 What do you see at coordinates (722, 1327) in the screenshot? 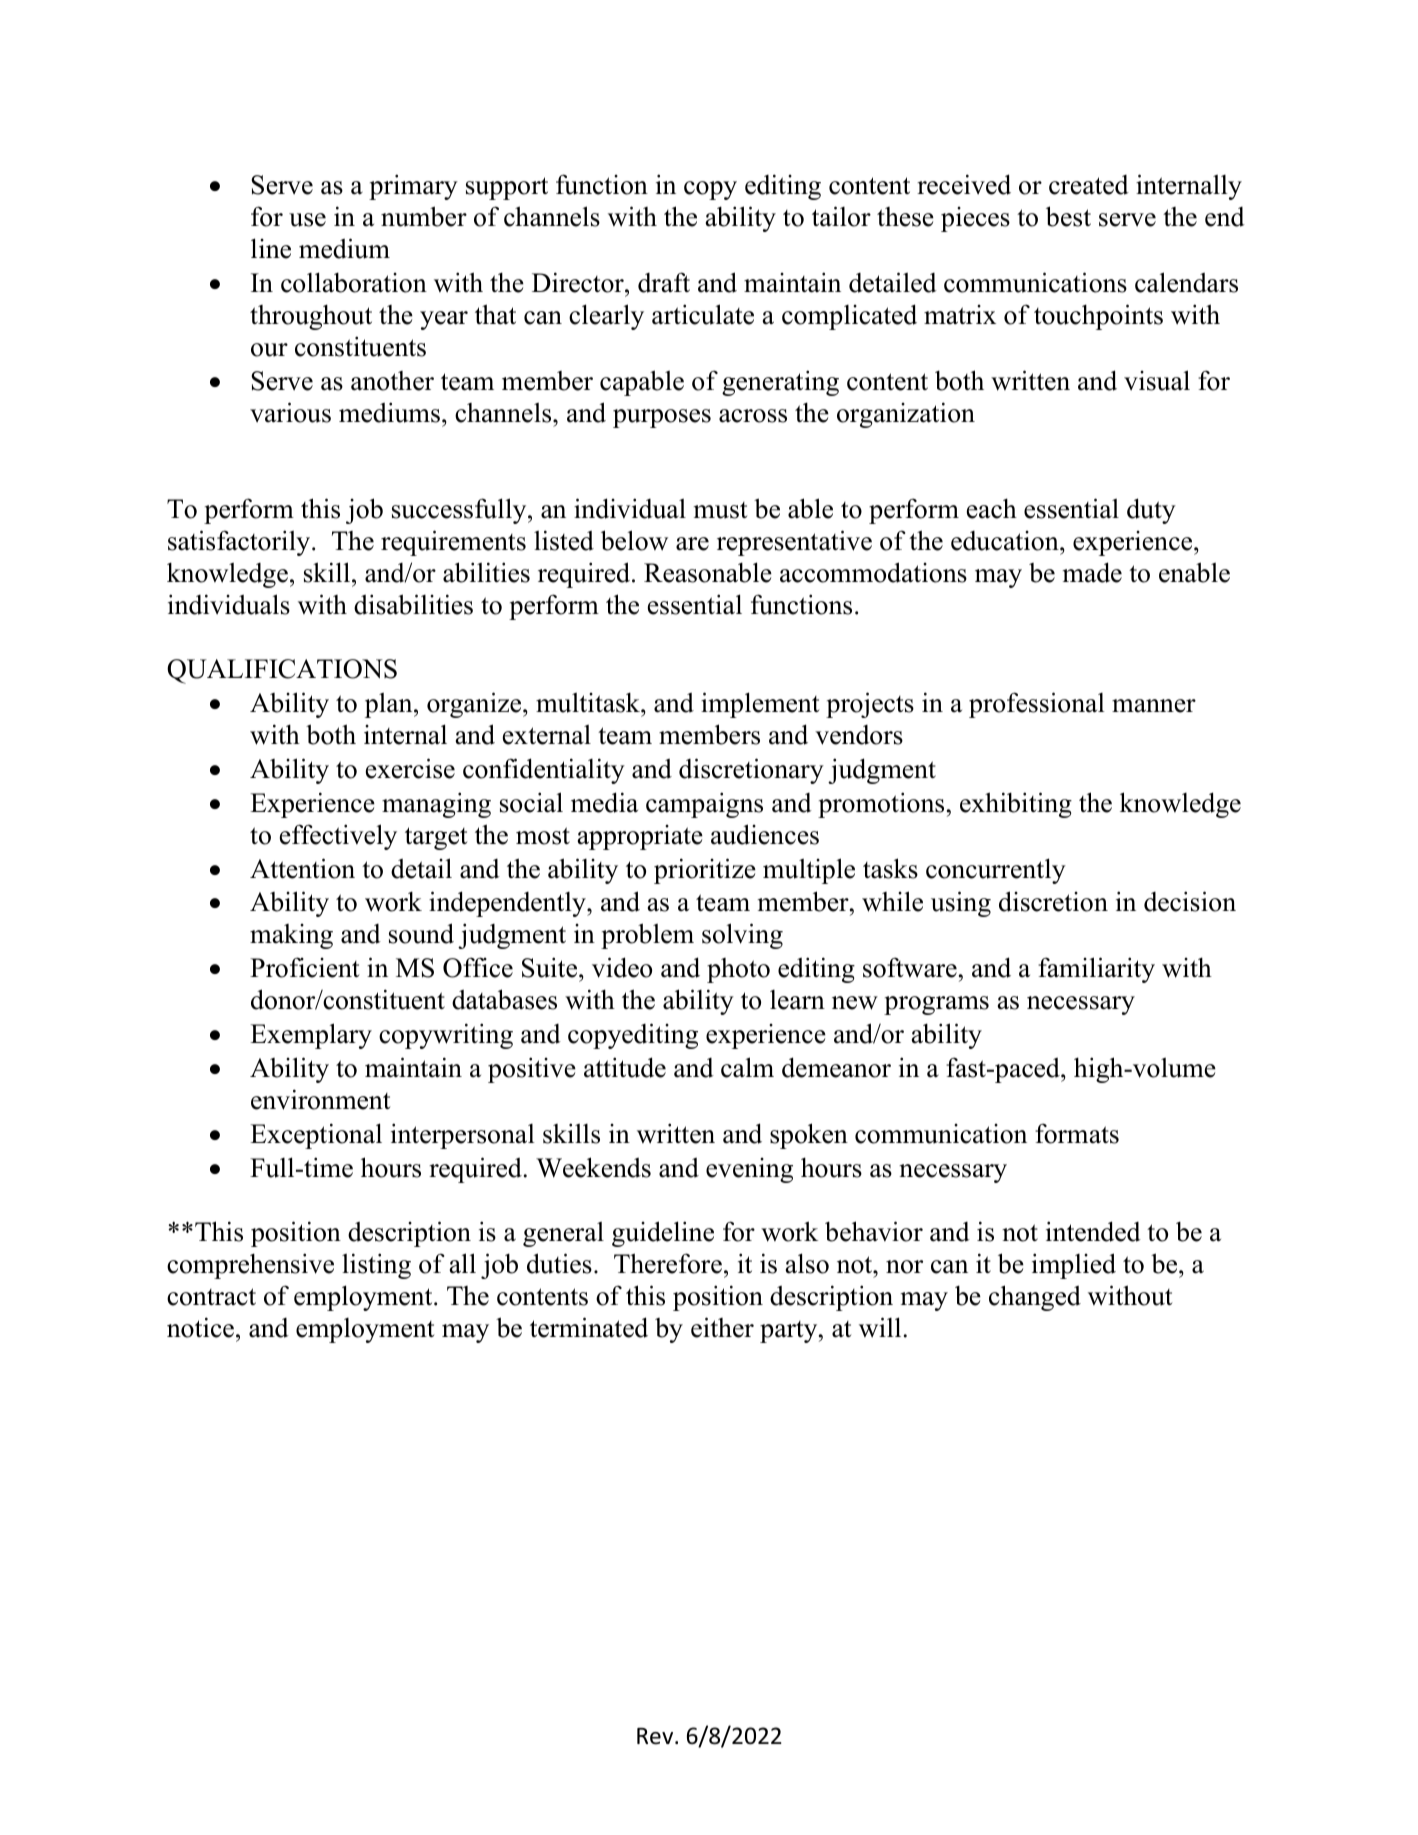
I see `either` at bounding box center [722, 1327].
